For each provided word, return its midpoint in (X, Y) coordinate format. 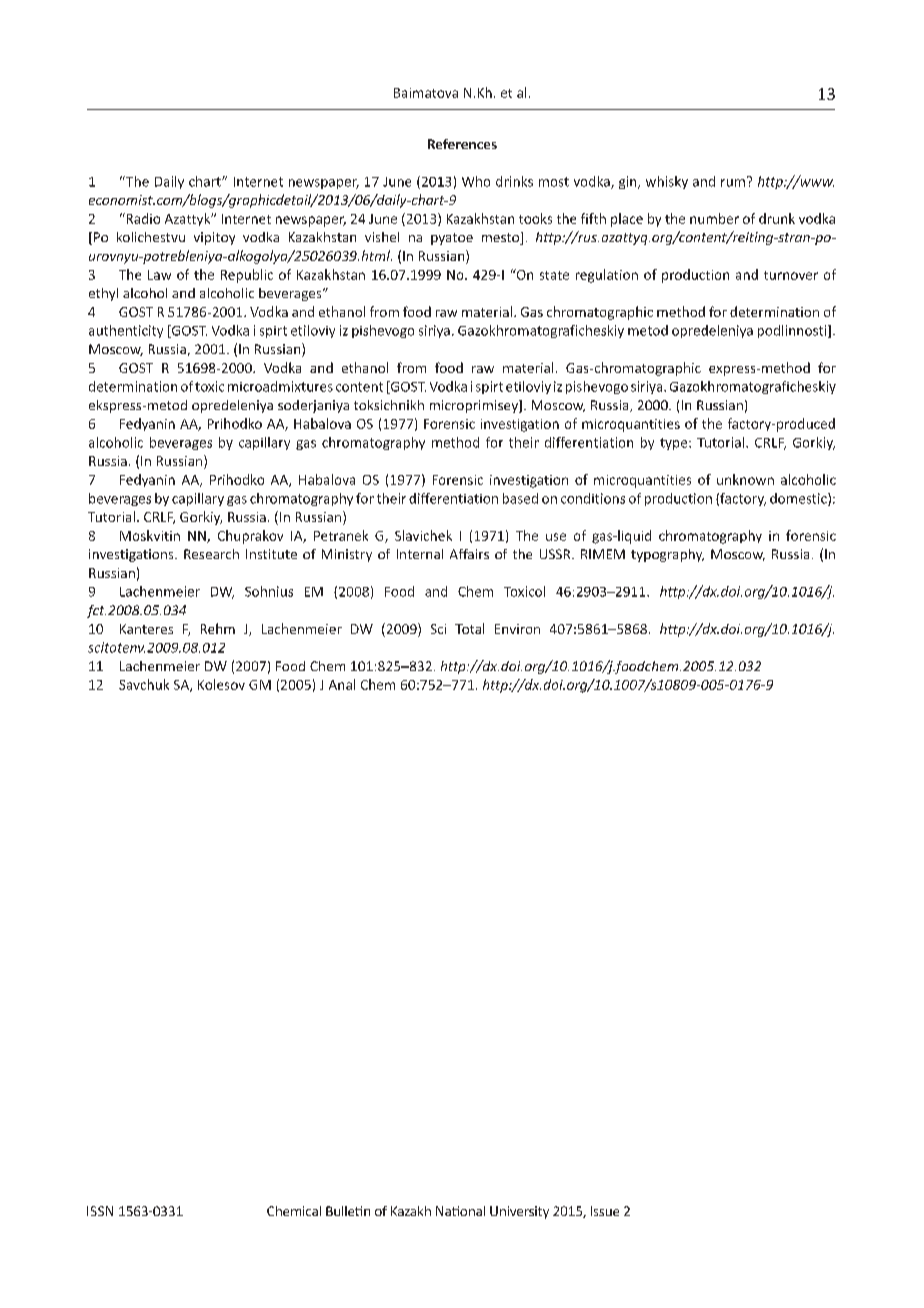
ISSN (100, 1211)
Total (469, 628)
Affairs (469, 554)
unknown (745, 479)
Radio (142, 218)
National (460, 1211)
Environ (517, 629)
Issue (605, 1211)
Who (476, 181)
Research (211, 554)
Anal (342, 684)
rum (733, 183)
